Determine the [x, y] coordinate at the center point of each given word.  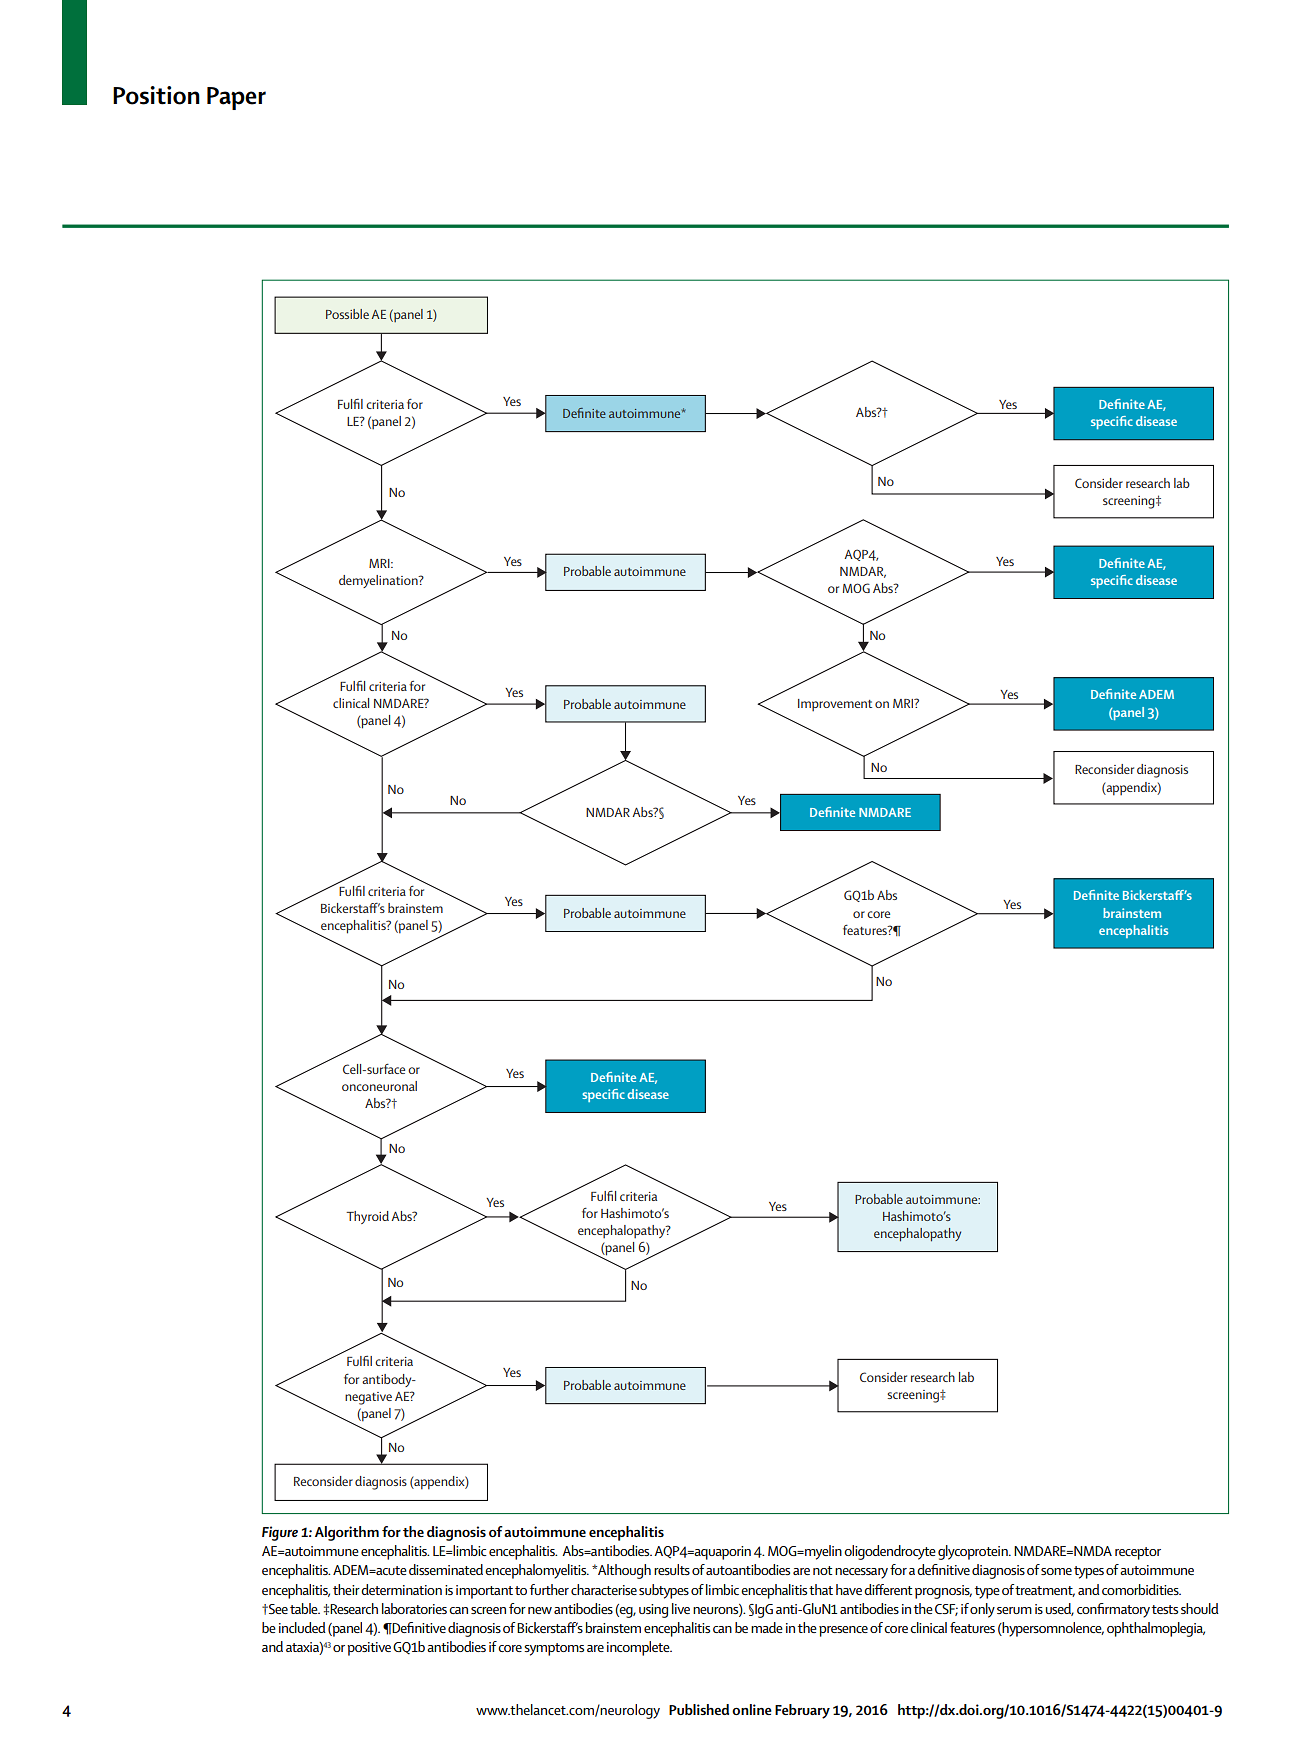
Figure [280, 1533]
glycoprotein [974, 1552]
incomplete [639, 1648]
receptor [1138, 1553]
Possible [347, 314]
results [672, 1569]
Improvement [835, 705]
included [302, 1627]
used [1060, 1609]
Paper [236, 98]
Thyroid [367, 1217]
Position [156, 95]
